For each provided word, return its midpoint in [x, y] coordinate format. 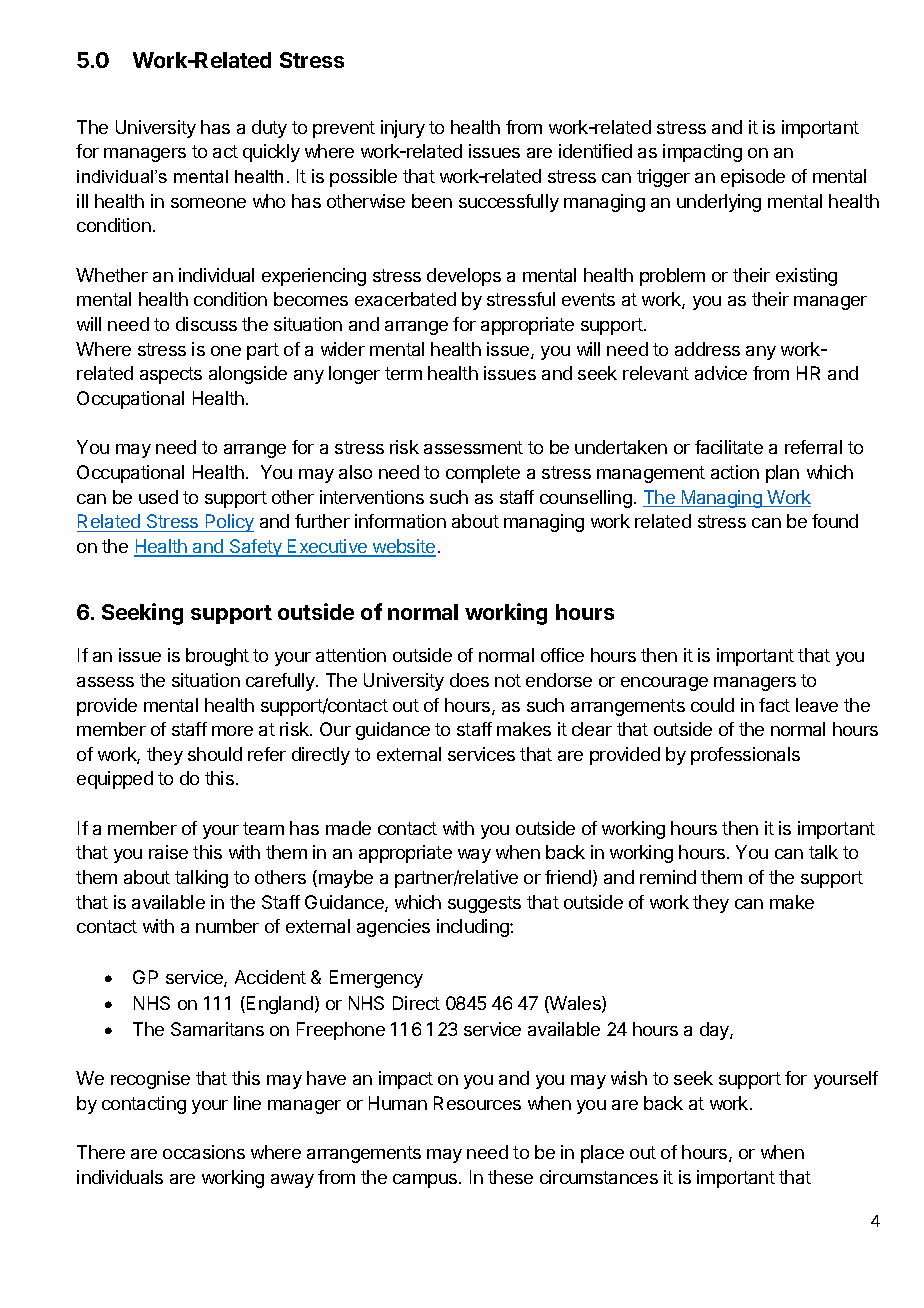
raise [168, 852]
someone [208, 203]
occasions [204, 1152]
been [432, 201]
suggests [484, 904]
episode [753, 178]
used [158, 497]
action [735, 472]
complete [483, 474]
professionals [745, 756]
